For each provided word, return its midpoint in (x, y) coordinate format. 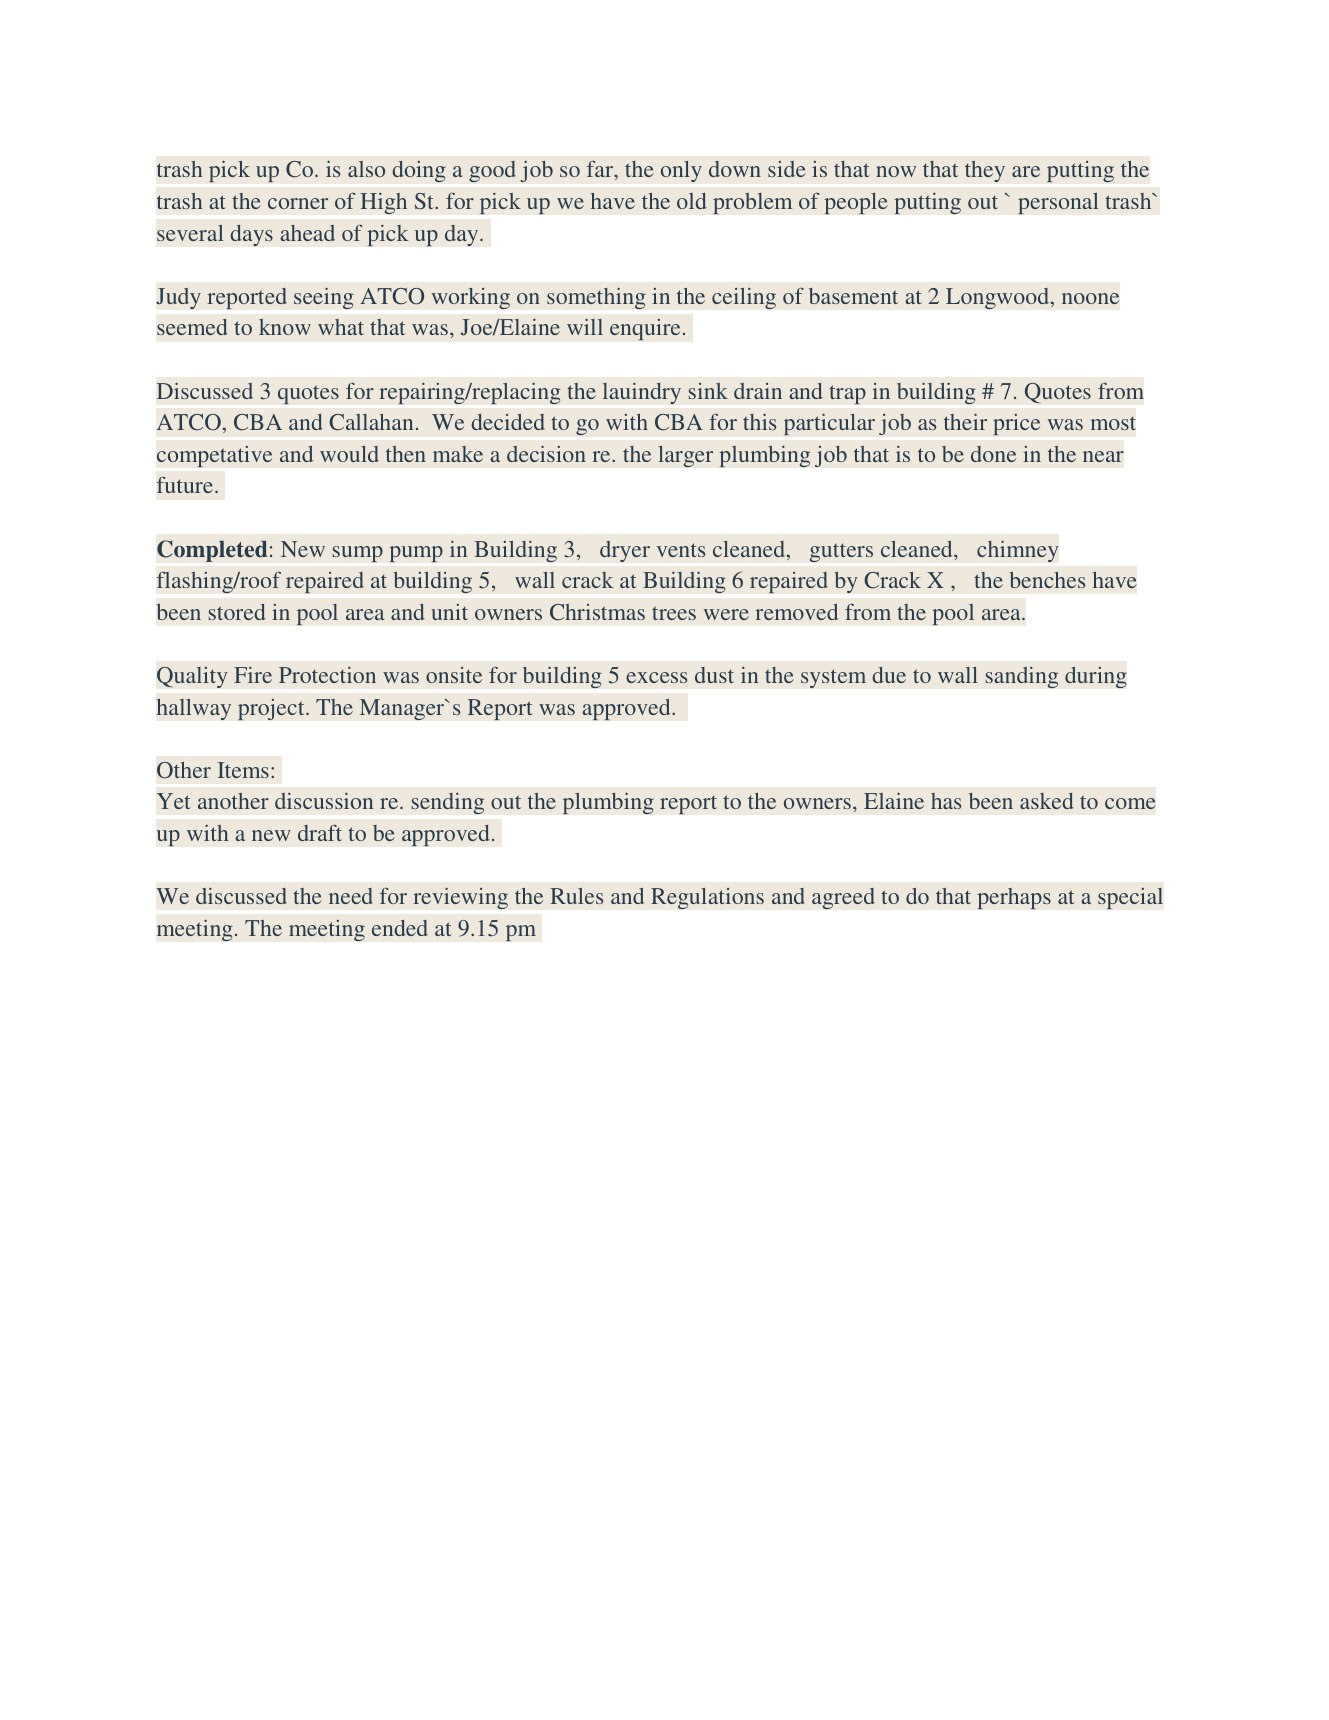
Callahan (371, 422)
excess (656, 677)
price (1016, 424)
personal (1058, 203)
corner (298, 203)
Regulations (707, 898)
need (351, 896)
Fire (253, 675)
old (692, 201)
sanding (1021, 677)
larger (685, 456)
